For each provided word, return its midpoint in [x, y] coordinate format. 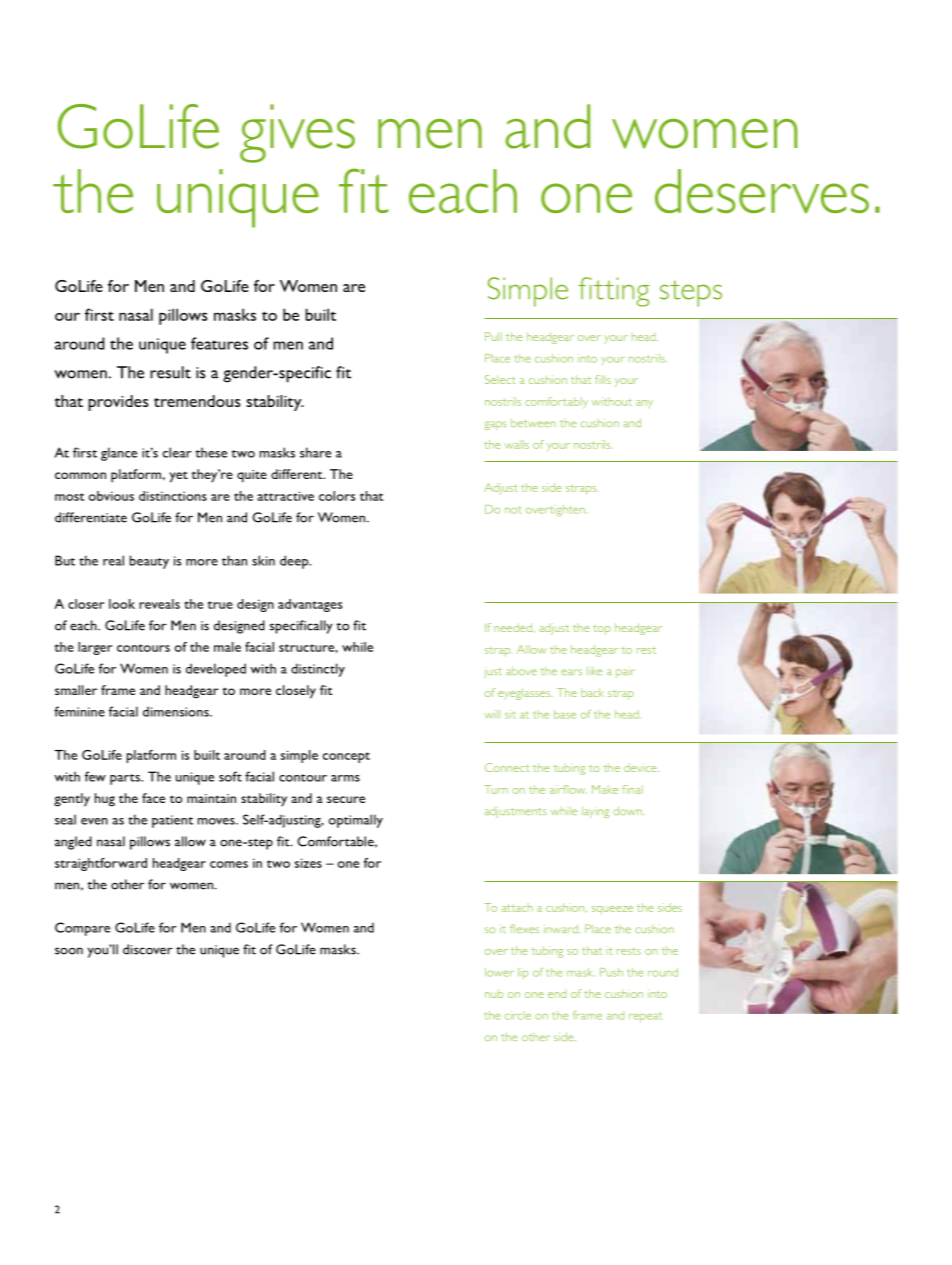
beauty [149, 562]
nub [494, 993]
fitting [614, 292]
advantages [310, 605]
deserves [762, 191]
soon [69, 951]
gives [297, 133]
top [602, 630]
